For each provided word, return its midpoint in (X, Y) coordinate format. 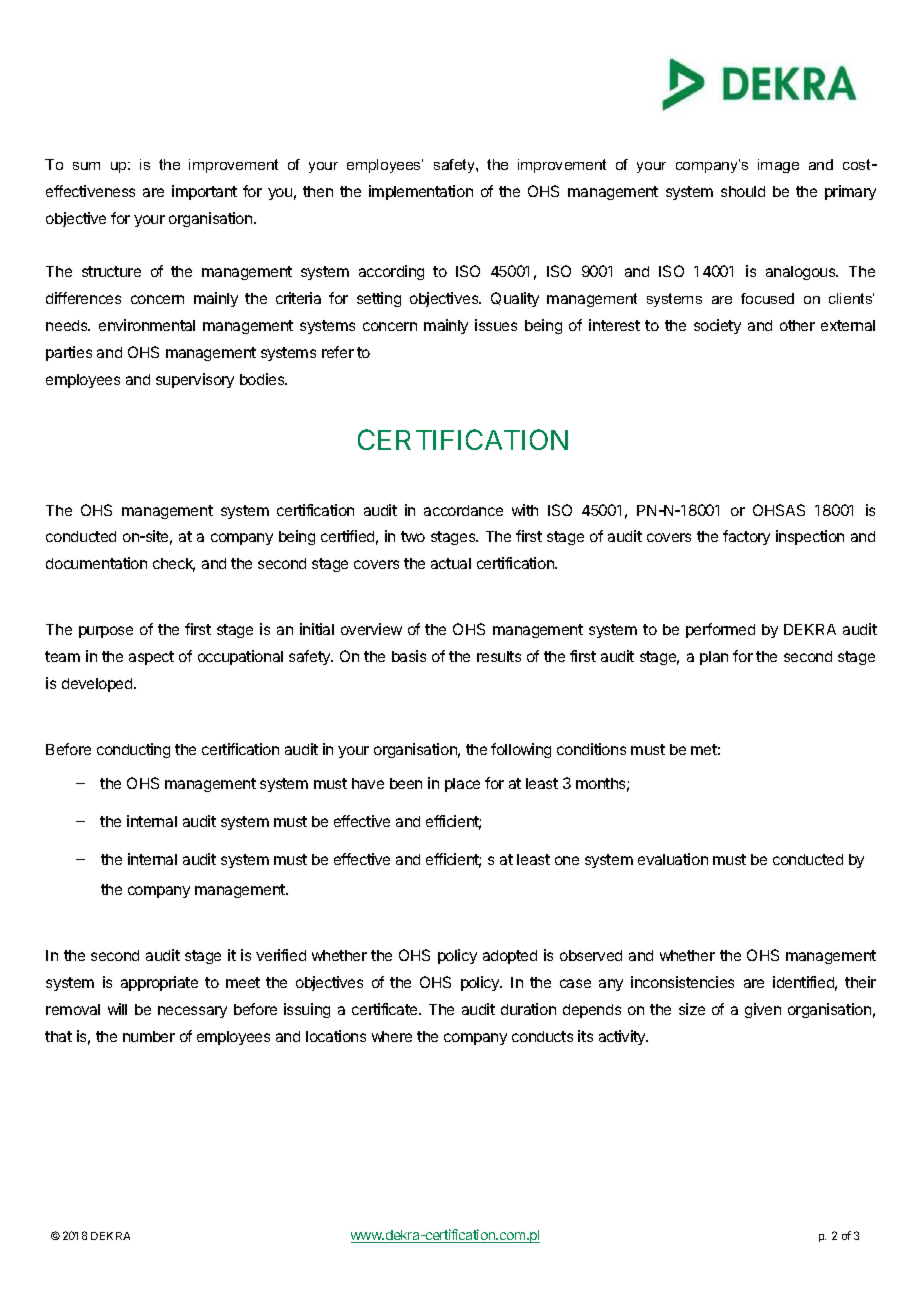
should (743, 191)
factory (746, 537)
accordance (463, 510)
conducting (133, 750)
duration (528, 1009)
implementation (421, 192)
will (117, 1009)
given (763, 1010)
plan (714, 658)
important (204, 192)
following (521, 750)
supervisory (195, 380)
